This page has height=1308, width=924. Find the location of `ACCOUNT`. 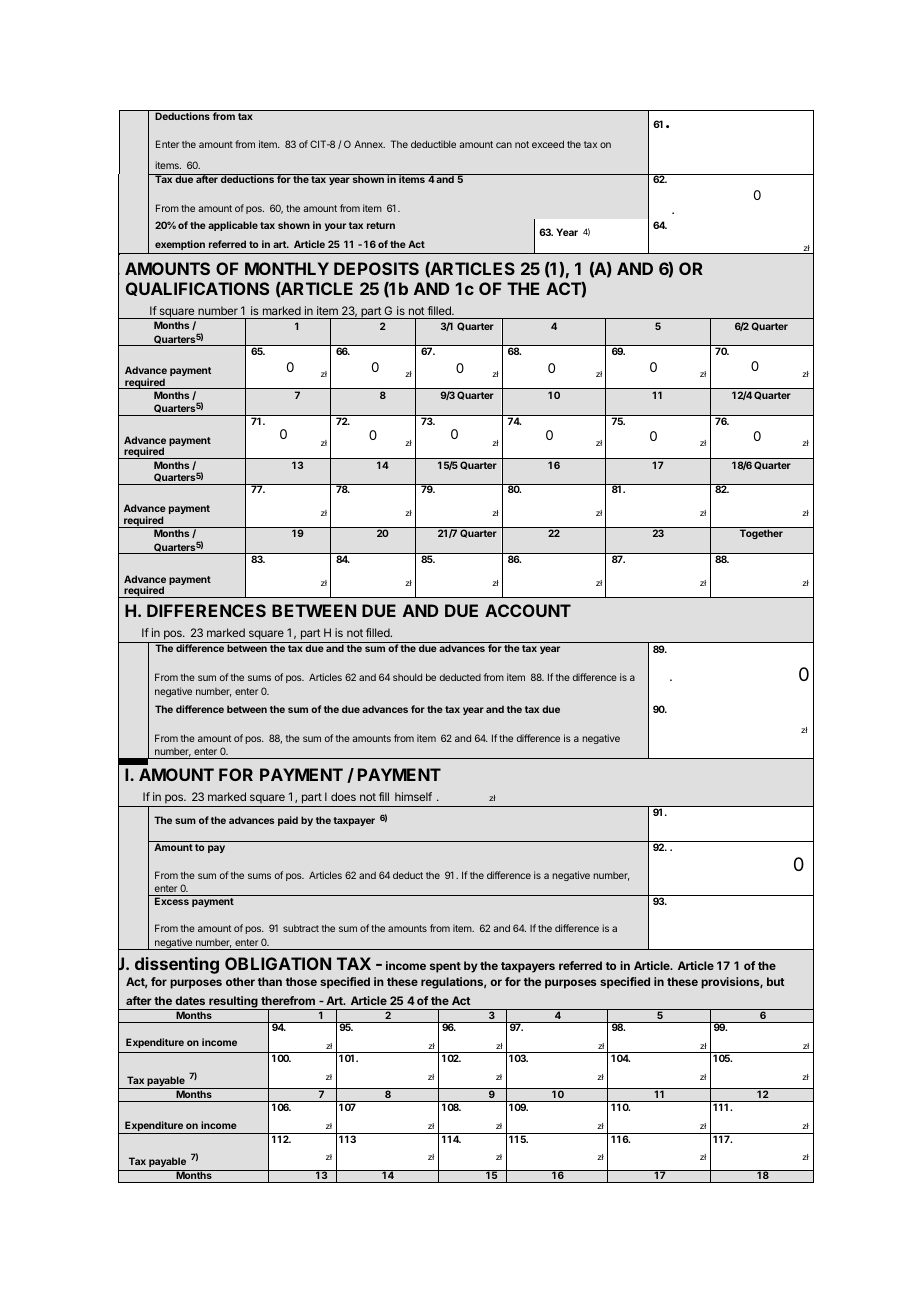

ACCOUNT is located at coordinates (528, 610).
